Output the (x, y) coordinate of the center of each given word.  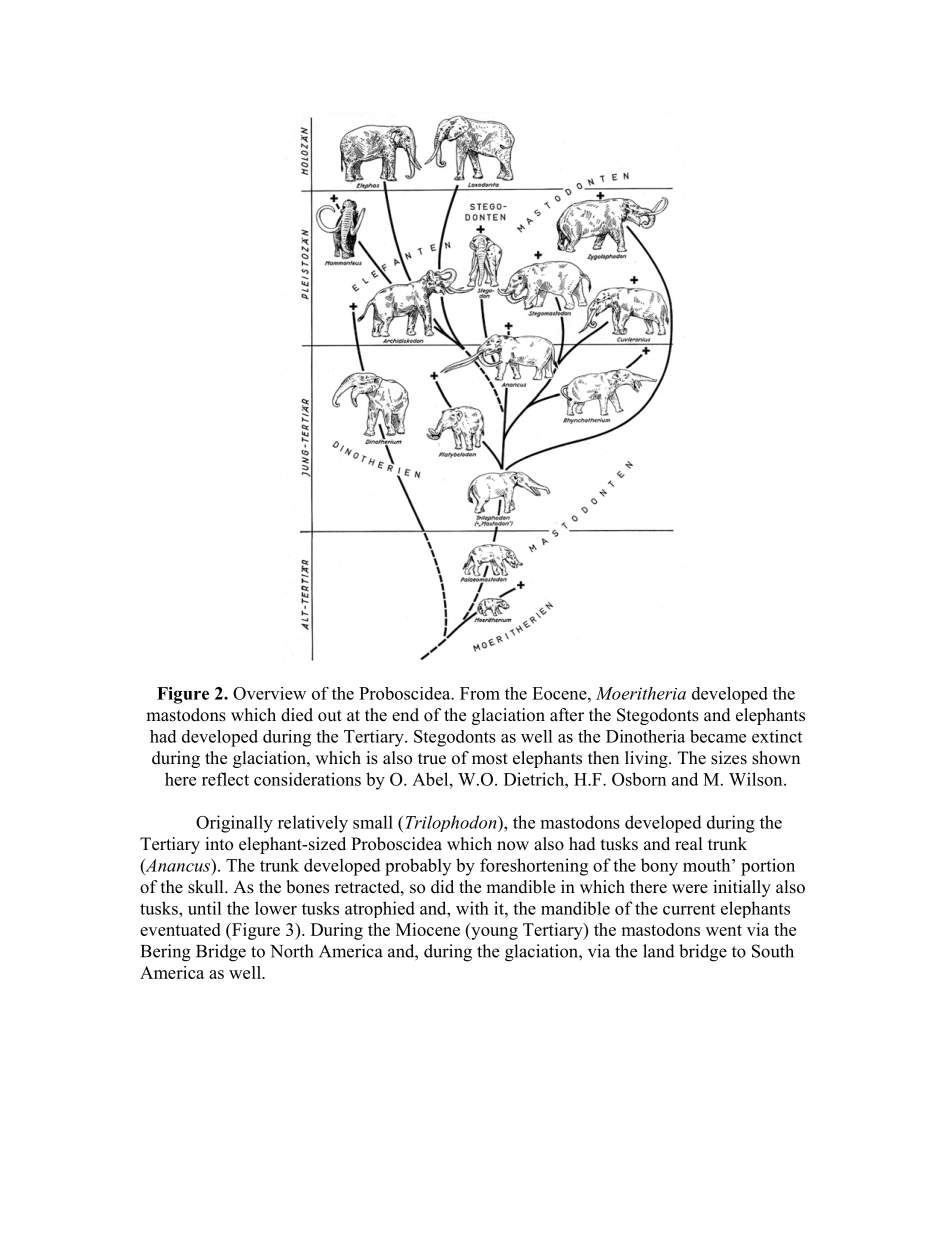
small (373, 822)
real (688, 844)
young (493, 933)
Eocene (560, 693)
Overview (269, 693)
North (291, 951)
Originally (234, 824)
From (480, 693)
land (659, 951)
